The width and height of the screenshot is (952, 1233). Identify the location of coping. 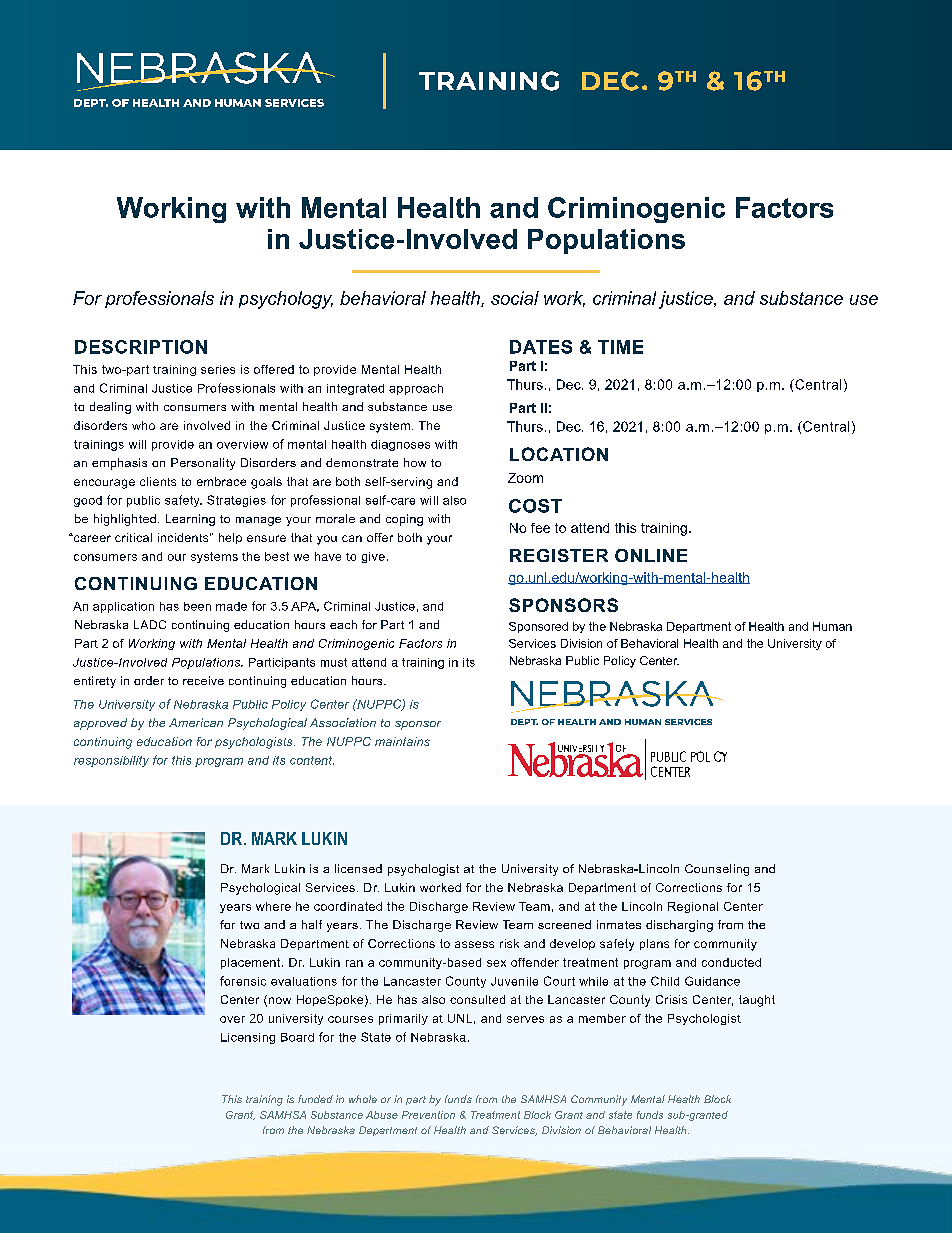
(404, 520).
